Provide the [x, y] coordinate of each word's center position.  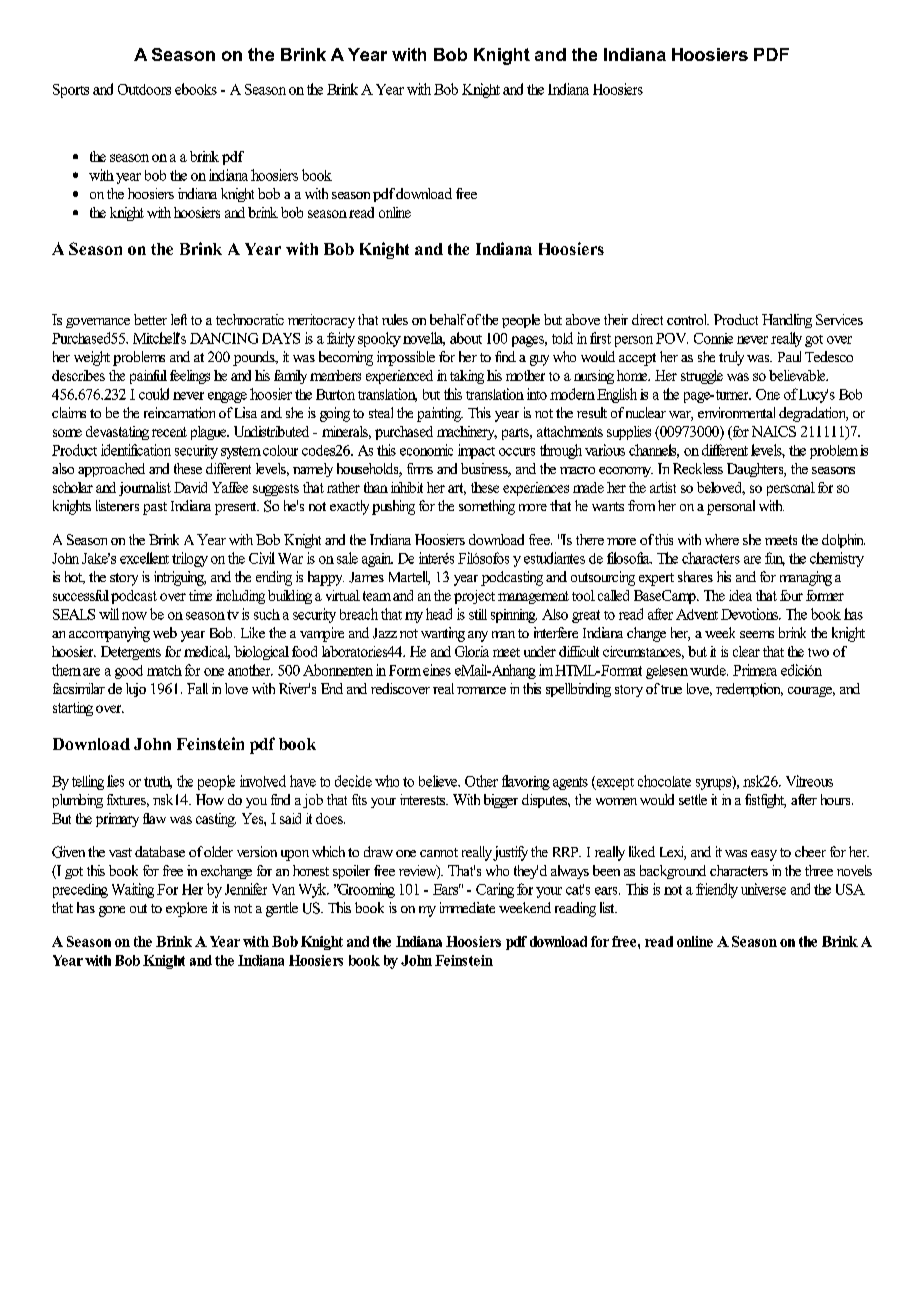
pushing [393, 507]
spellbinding [578, 690]
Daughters [756, 470]
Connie [713, 338]
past [155, 508]
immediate [467, 907]
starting [73, 709]
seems [757, 634]
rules [395, 319]
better [150, 319]
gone [112, 911]
